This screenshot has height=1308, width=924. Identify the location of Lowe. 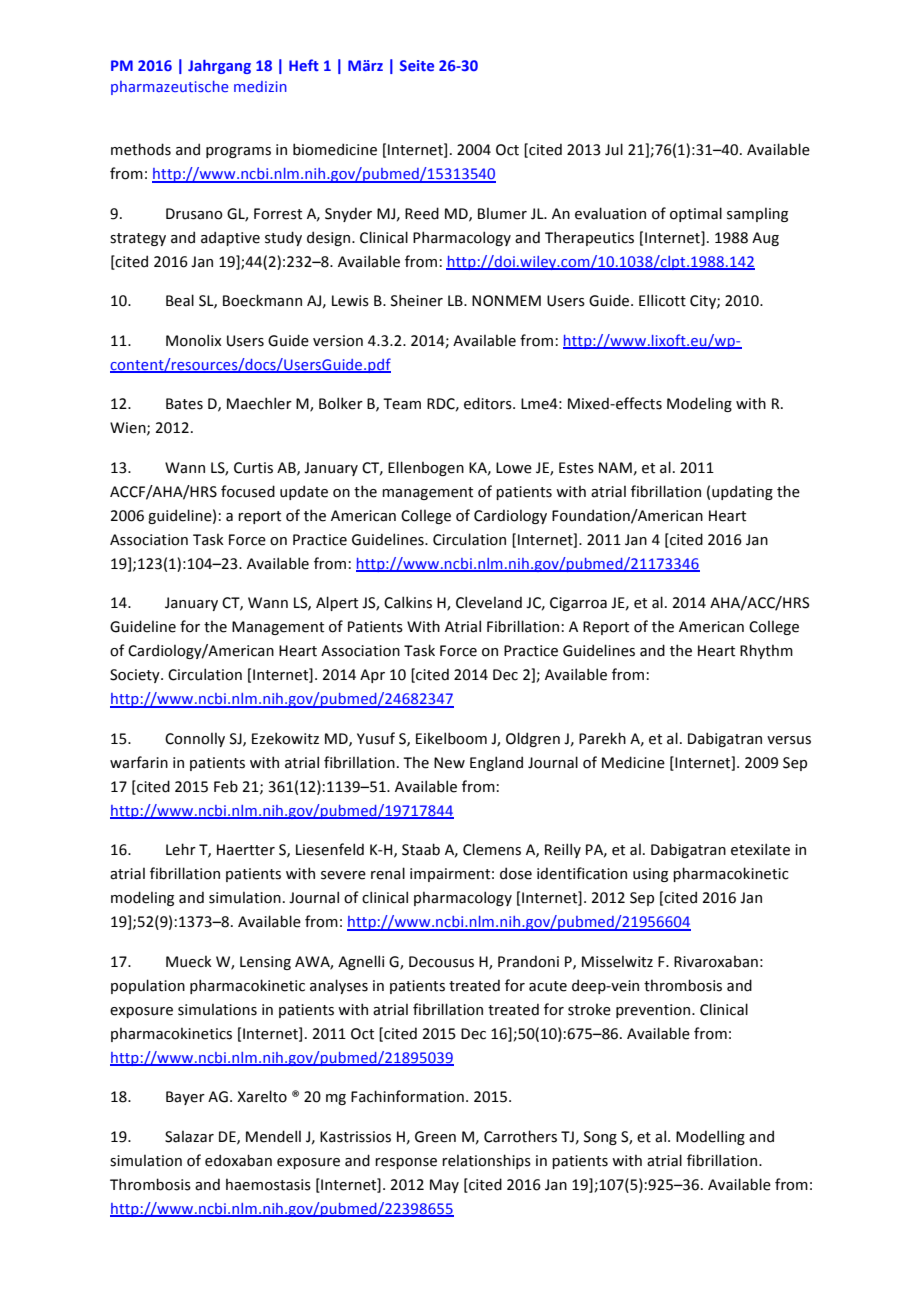
(514, 468).
